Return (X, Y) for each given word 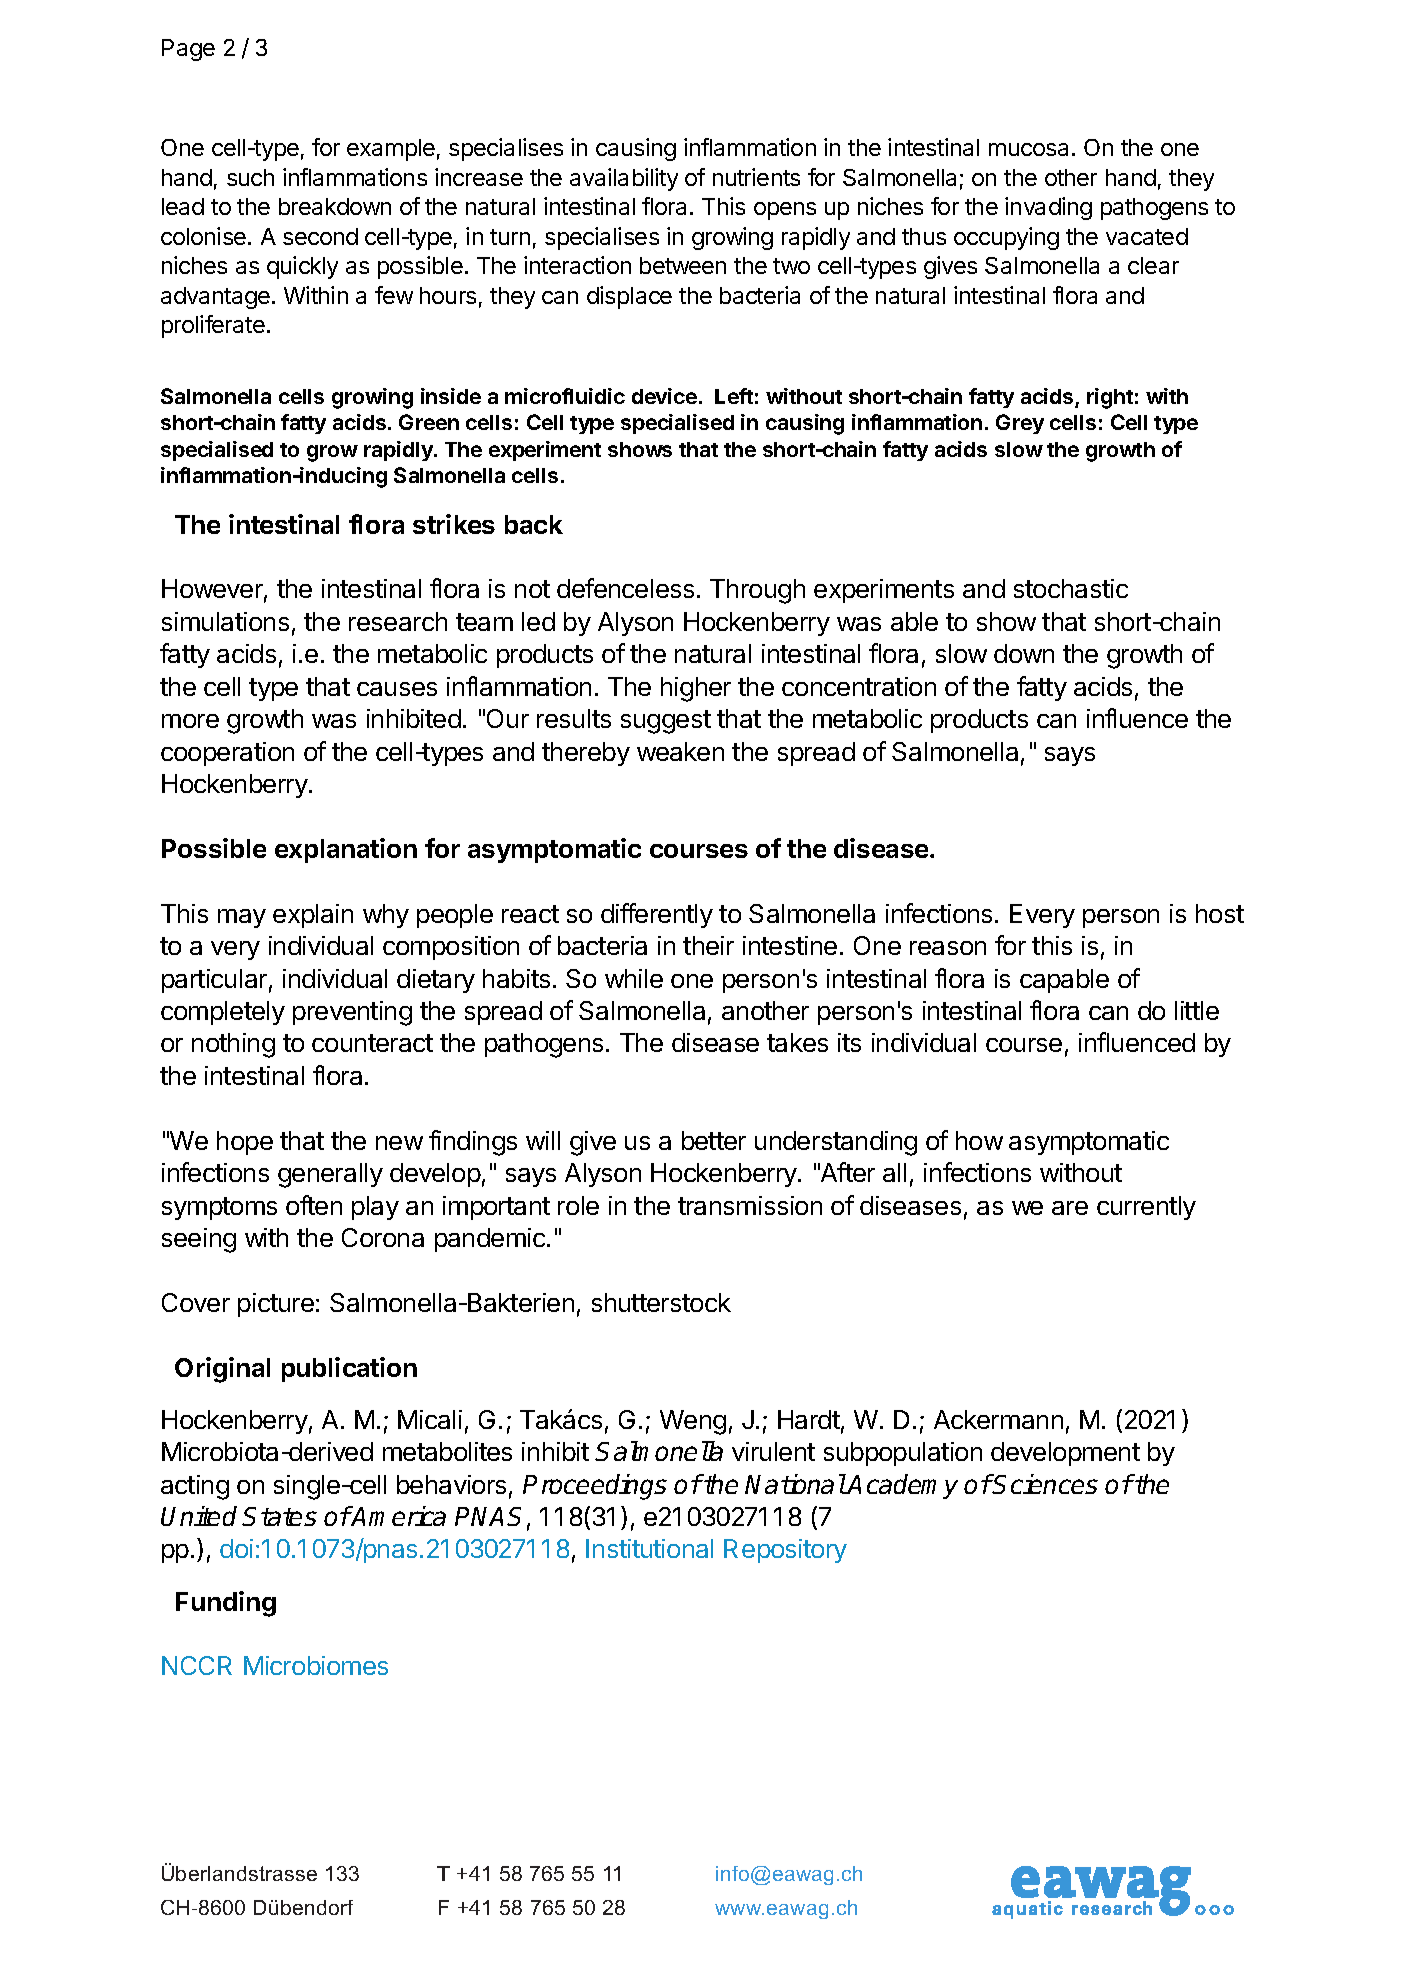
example (391, 150)
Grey (1020, 424)
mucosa (1028, 149)
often (314, 1205)
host (1220, 913)
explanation (346, 850)
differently (657, 915)
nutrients (756, 177)
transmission (750, 1205)
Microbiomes (316, 1665)
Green (429, 422)
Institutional (649, 1548)
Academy (902, 1486)
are (1070, 1208)
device (664, 396)
